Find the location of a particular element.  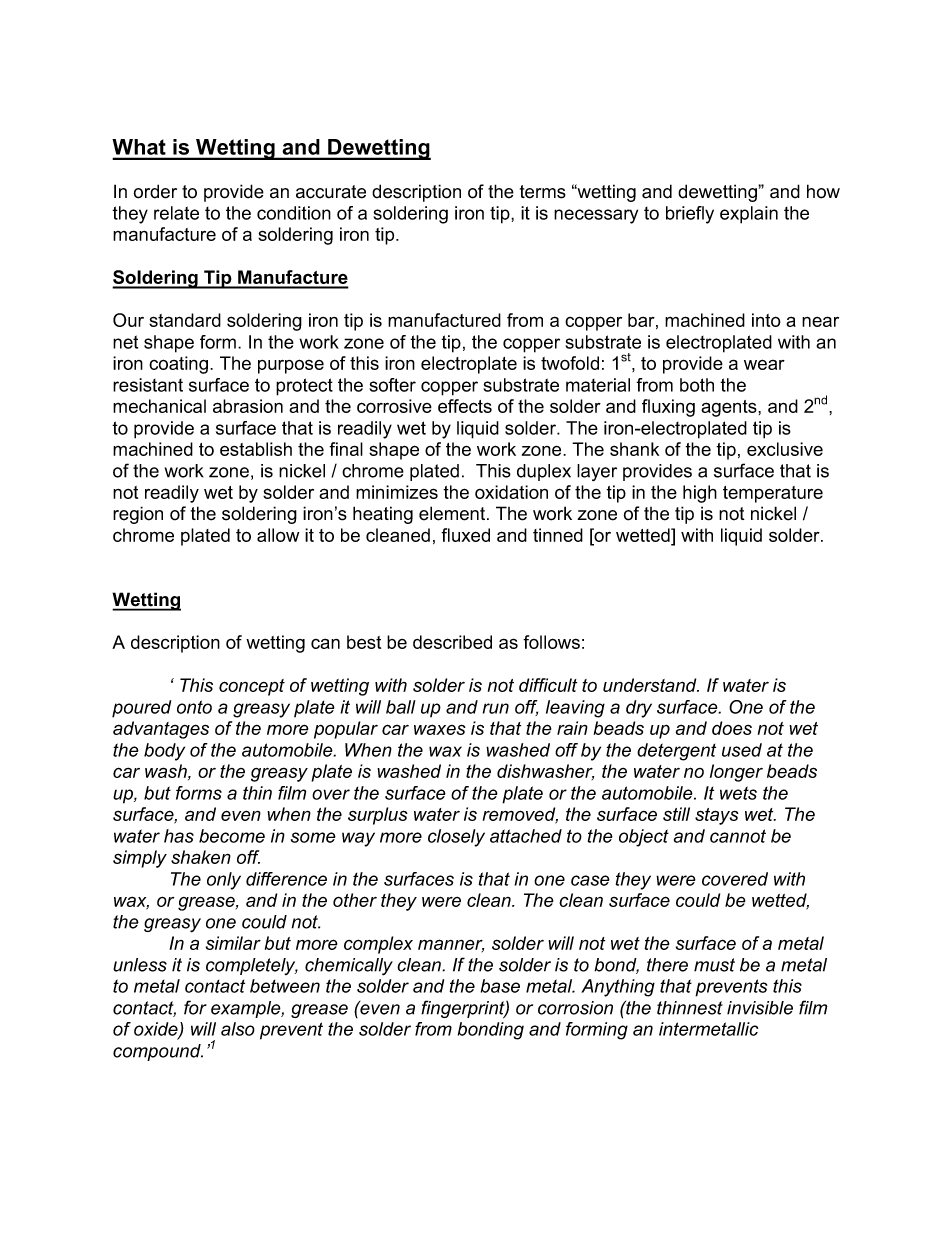

explain is located at coordinates (749, 215).
